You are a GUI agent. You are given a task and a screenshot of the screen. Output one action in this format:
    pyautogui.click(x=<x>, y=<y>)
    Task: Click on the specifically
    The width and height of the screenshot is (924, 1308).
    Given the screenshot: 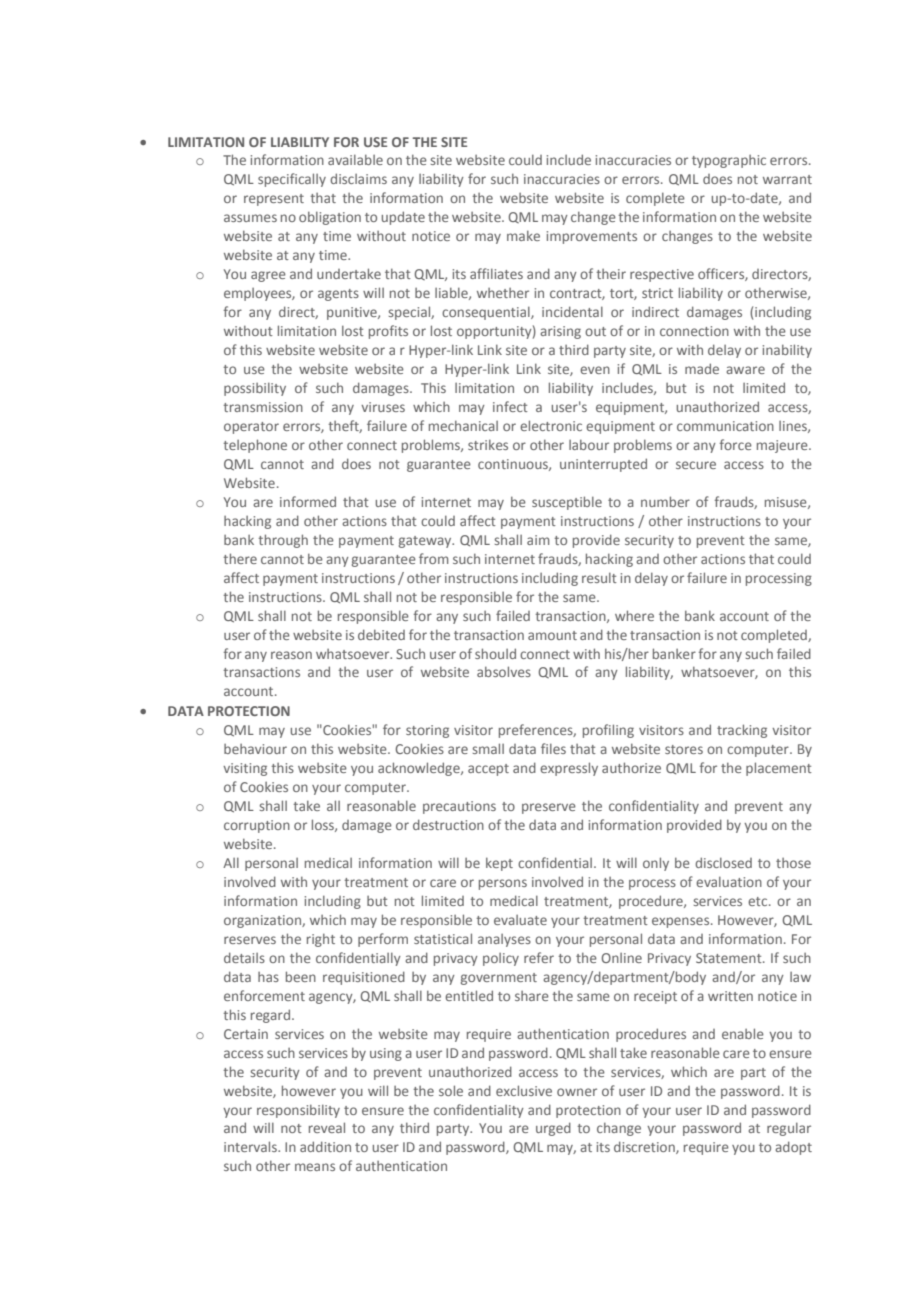 What is the action you would take?
    pyautogui.click(x=292, y=180)
